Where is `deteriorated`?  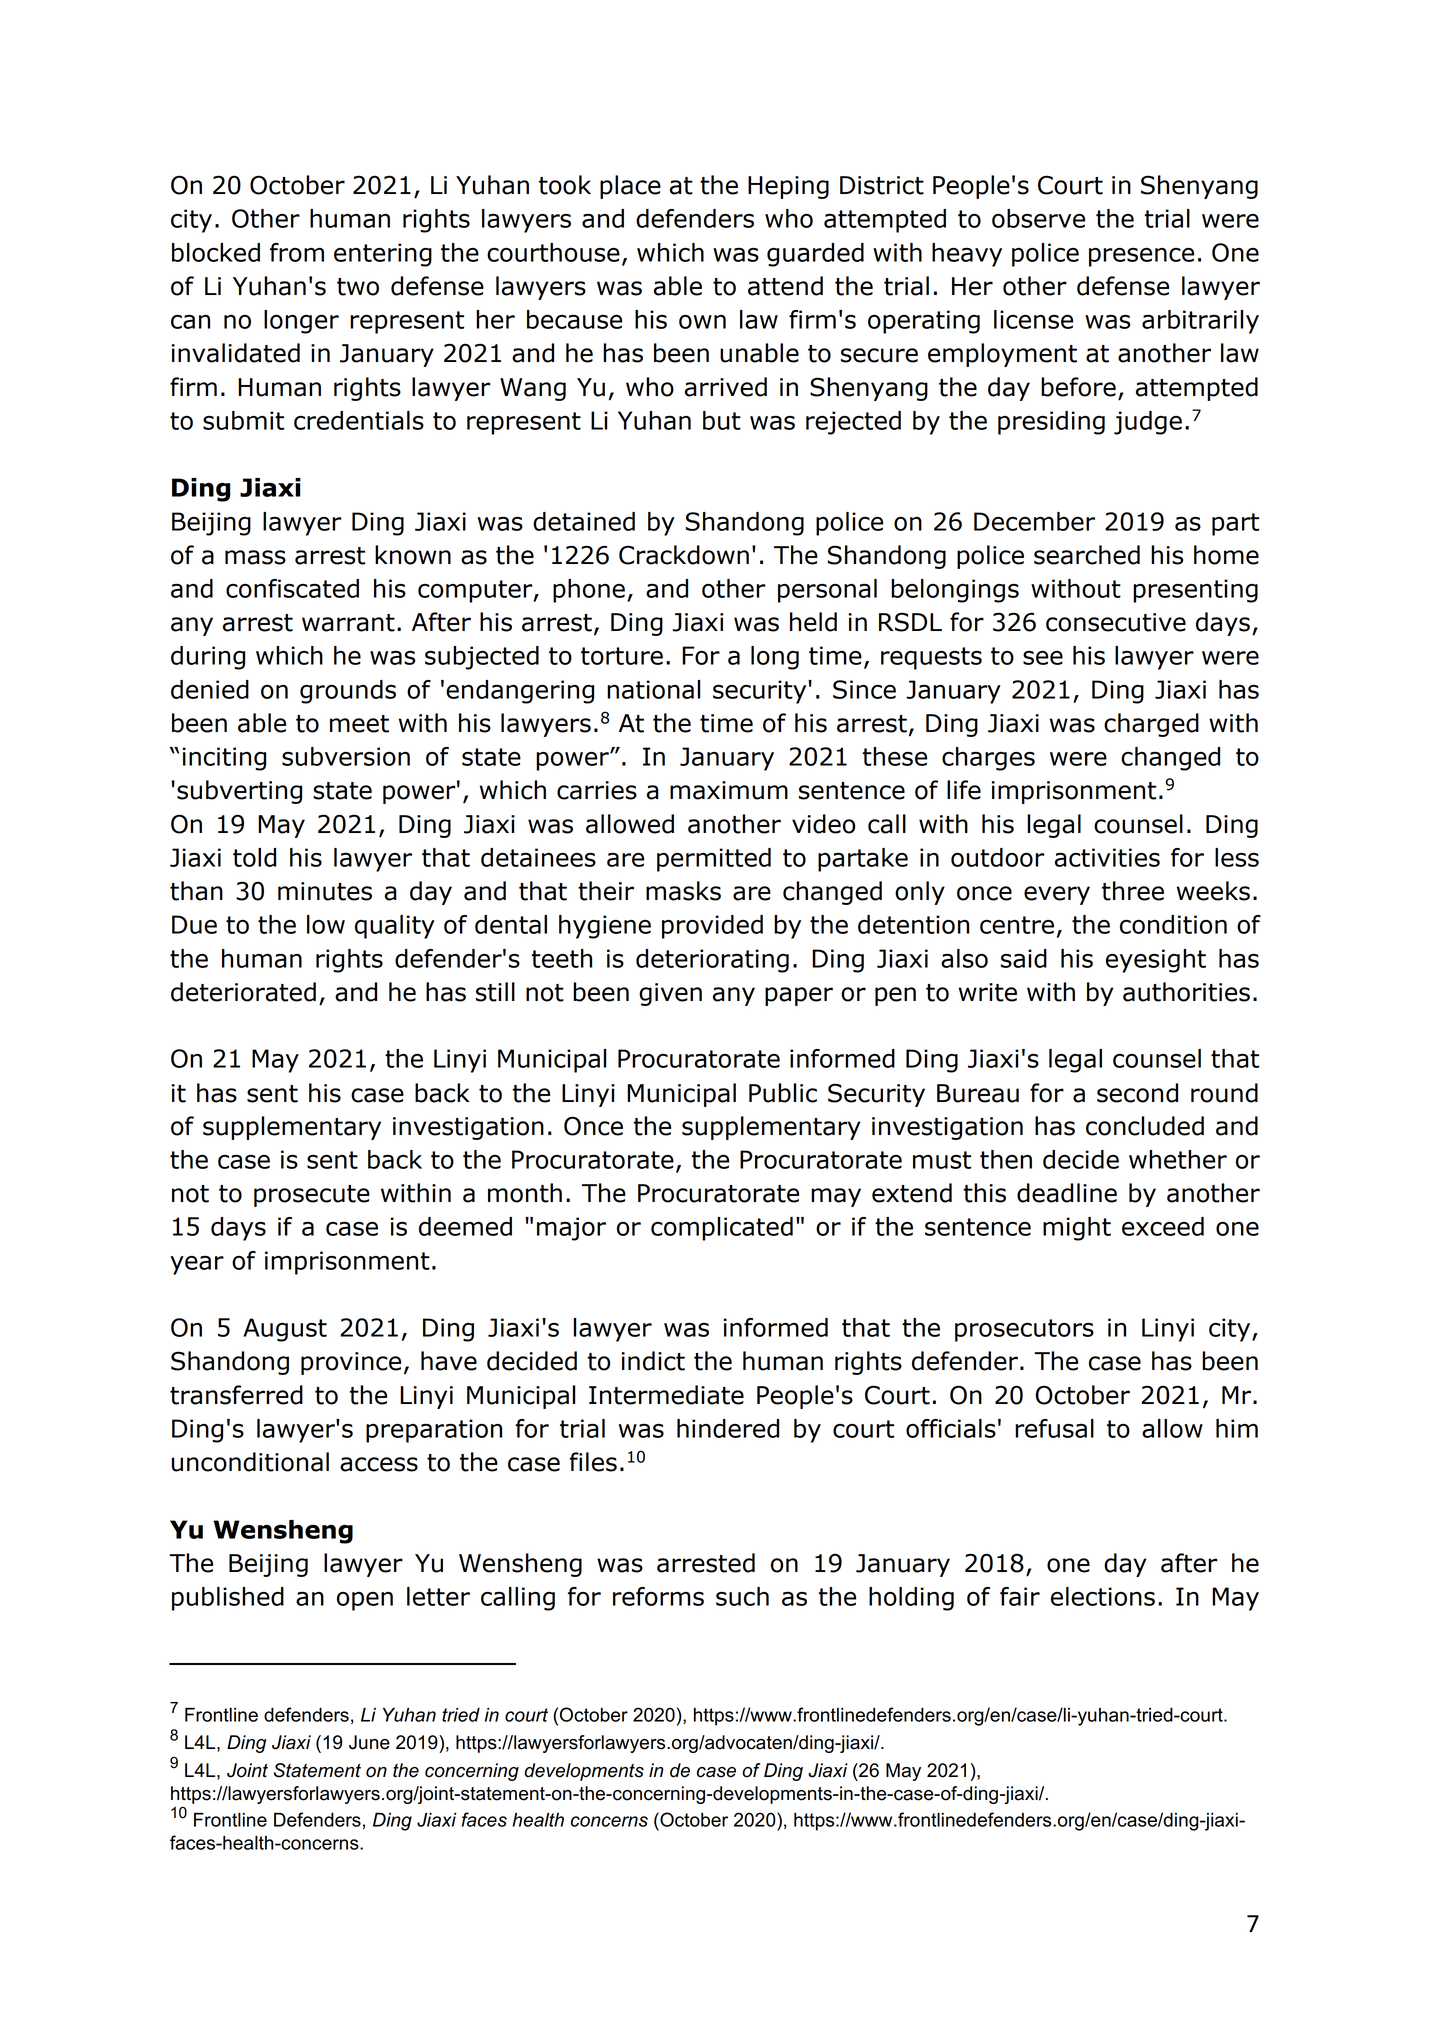 deteriorated is located at coordinates (243, 992).
